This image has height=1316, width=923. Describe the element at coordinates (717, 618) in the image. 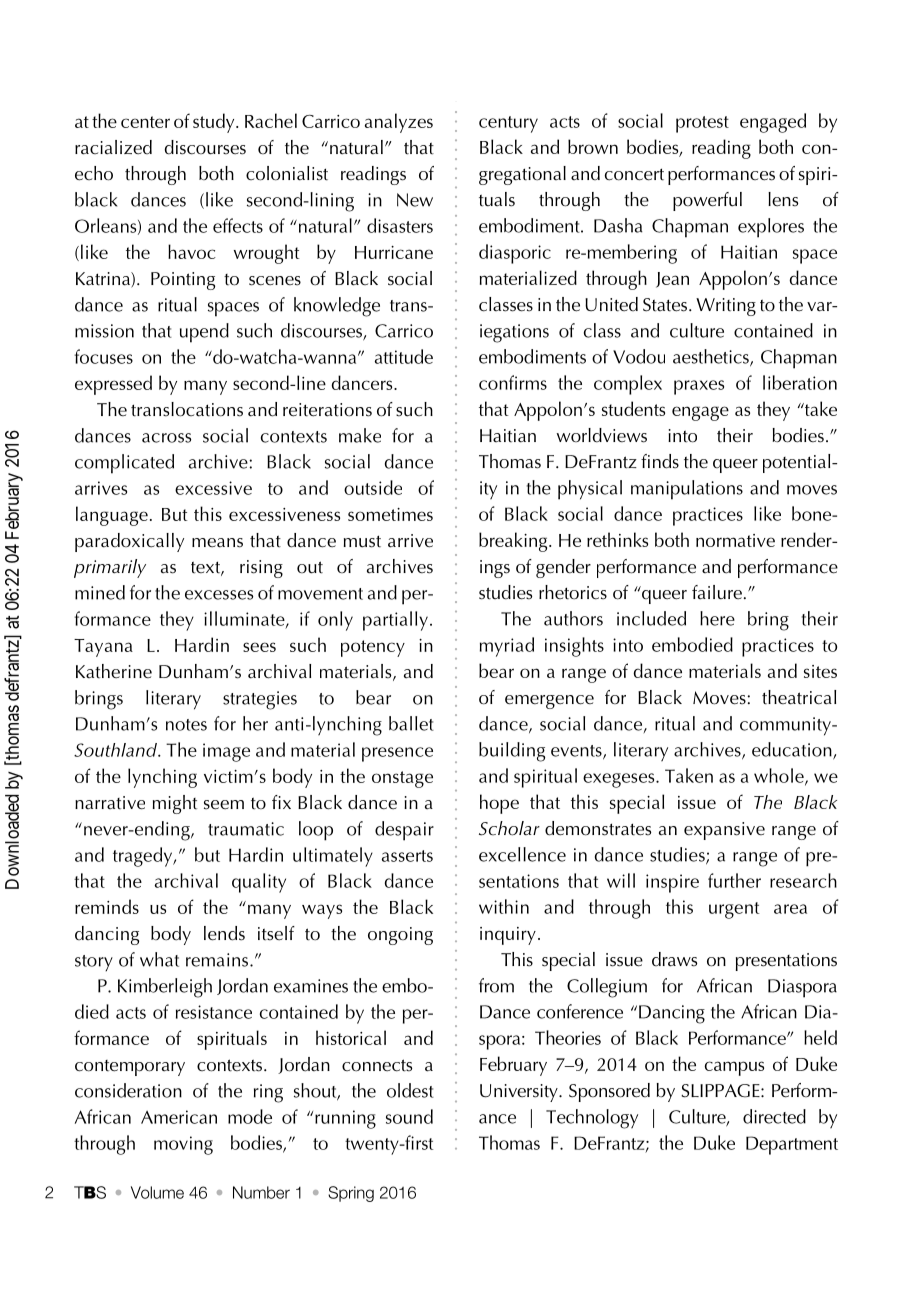

I see `here` at that location.
